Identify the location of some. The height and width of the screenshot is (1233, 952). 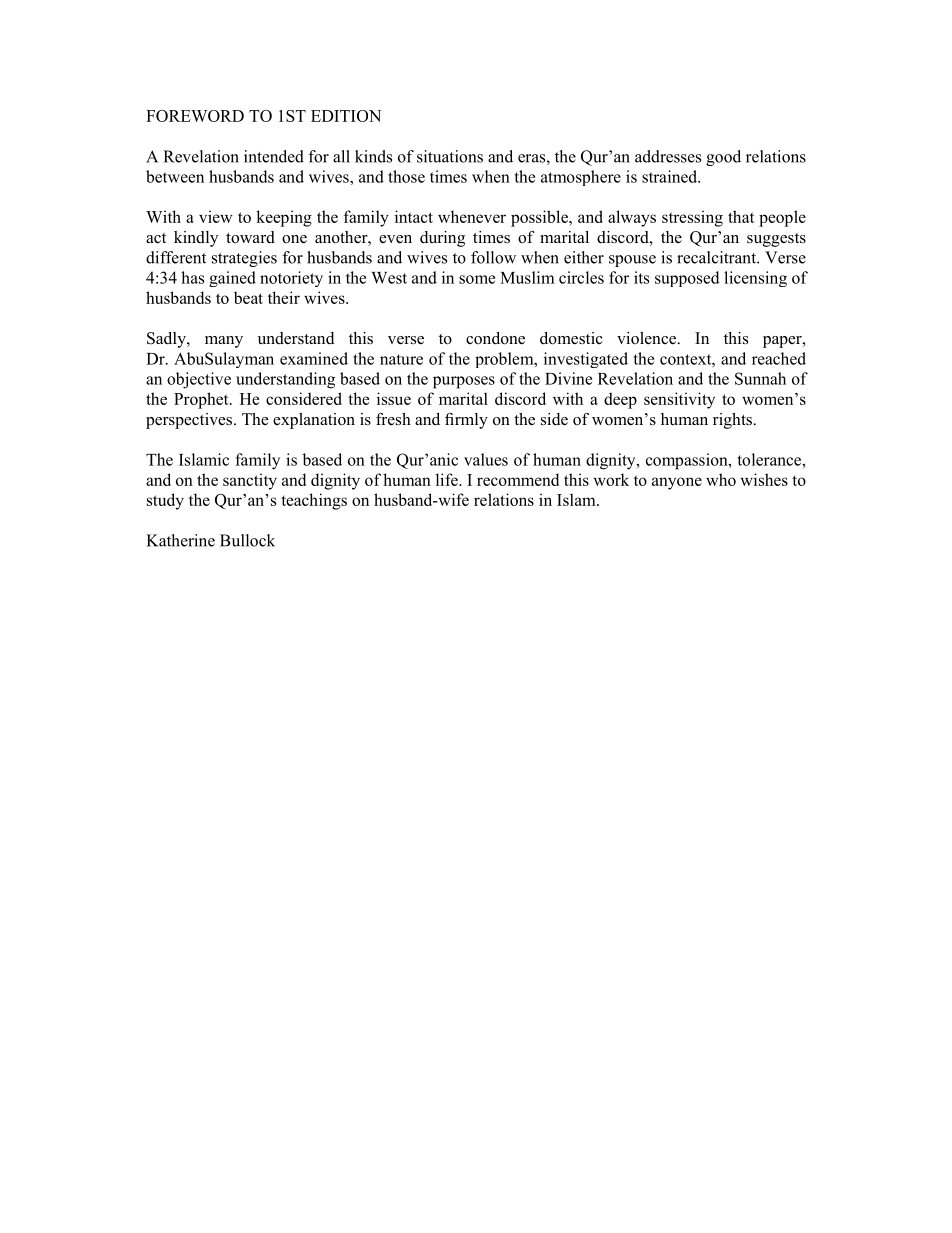
(477, 279).
